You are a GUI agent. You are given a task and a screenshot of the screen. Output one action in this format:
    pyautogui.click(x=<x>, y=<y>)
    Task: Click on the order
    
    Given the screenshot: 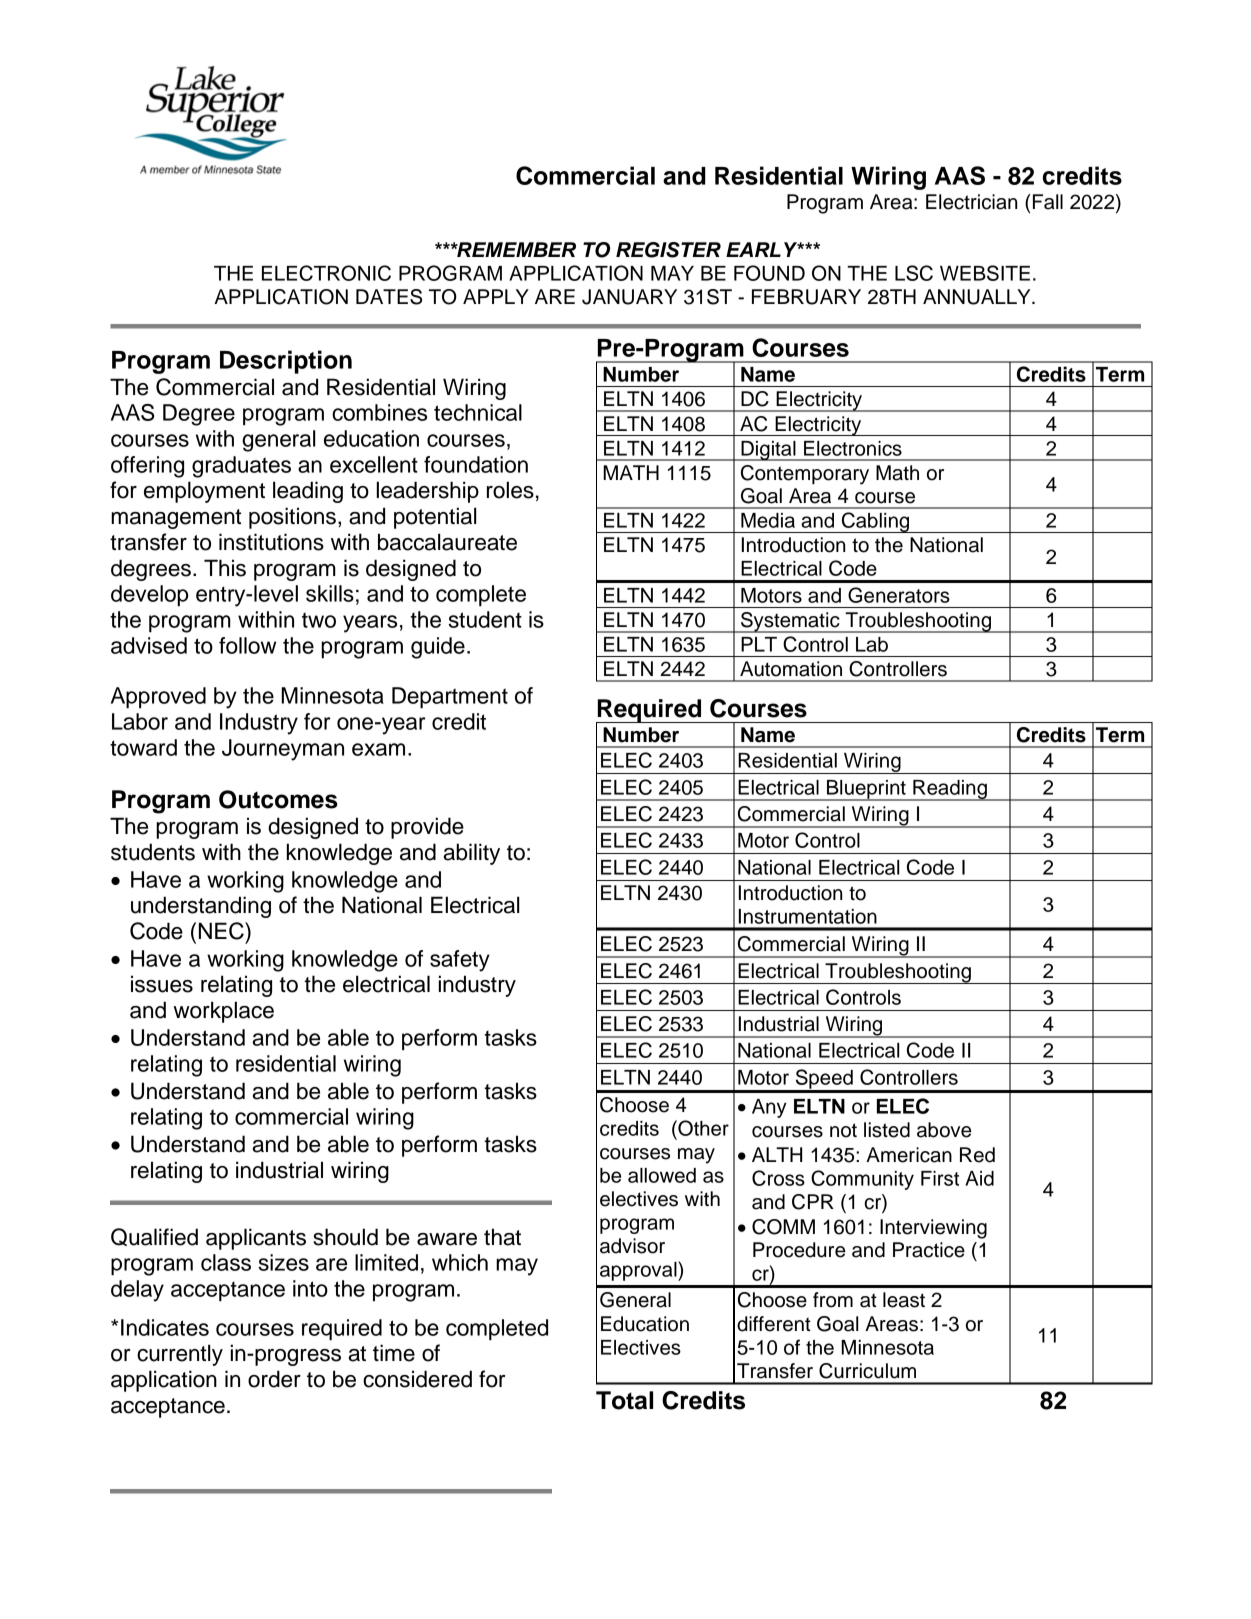 What is the action you would take?
    pyautogui.click(x=274, y=1379)
